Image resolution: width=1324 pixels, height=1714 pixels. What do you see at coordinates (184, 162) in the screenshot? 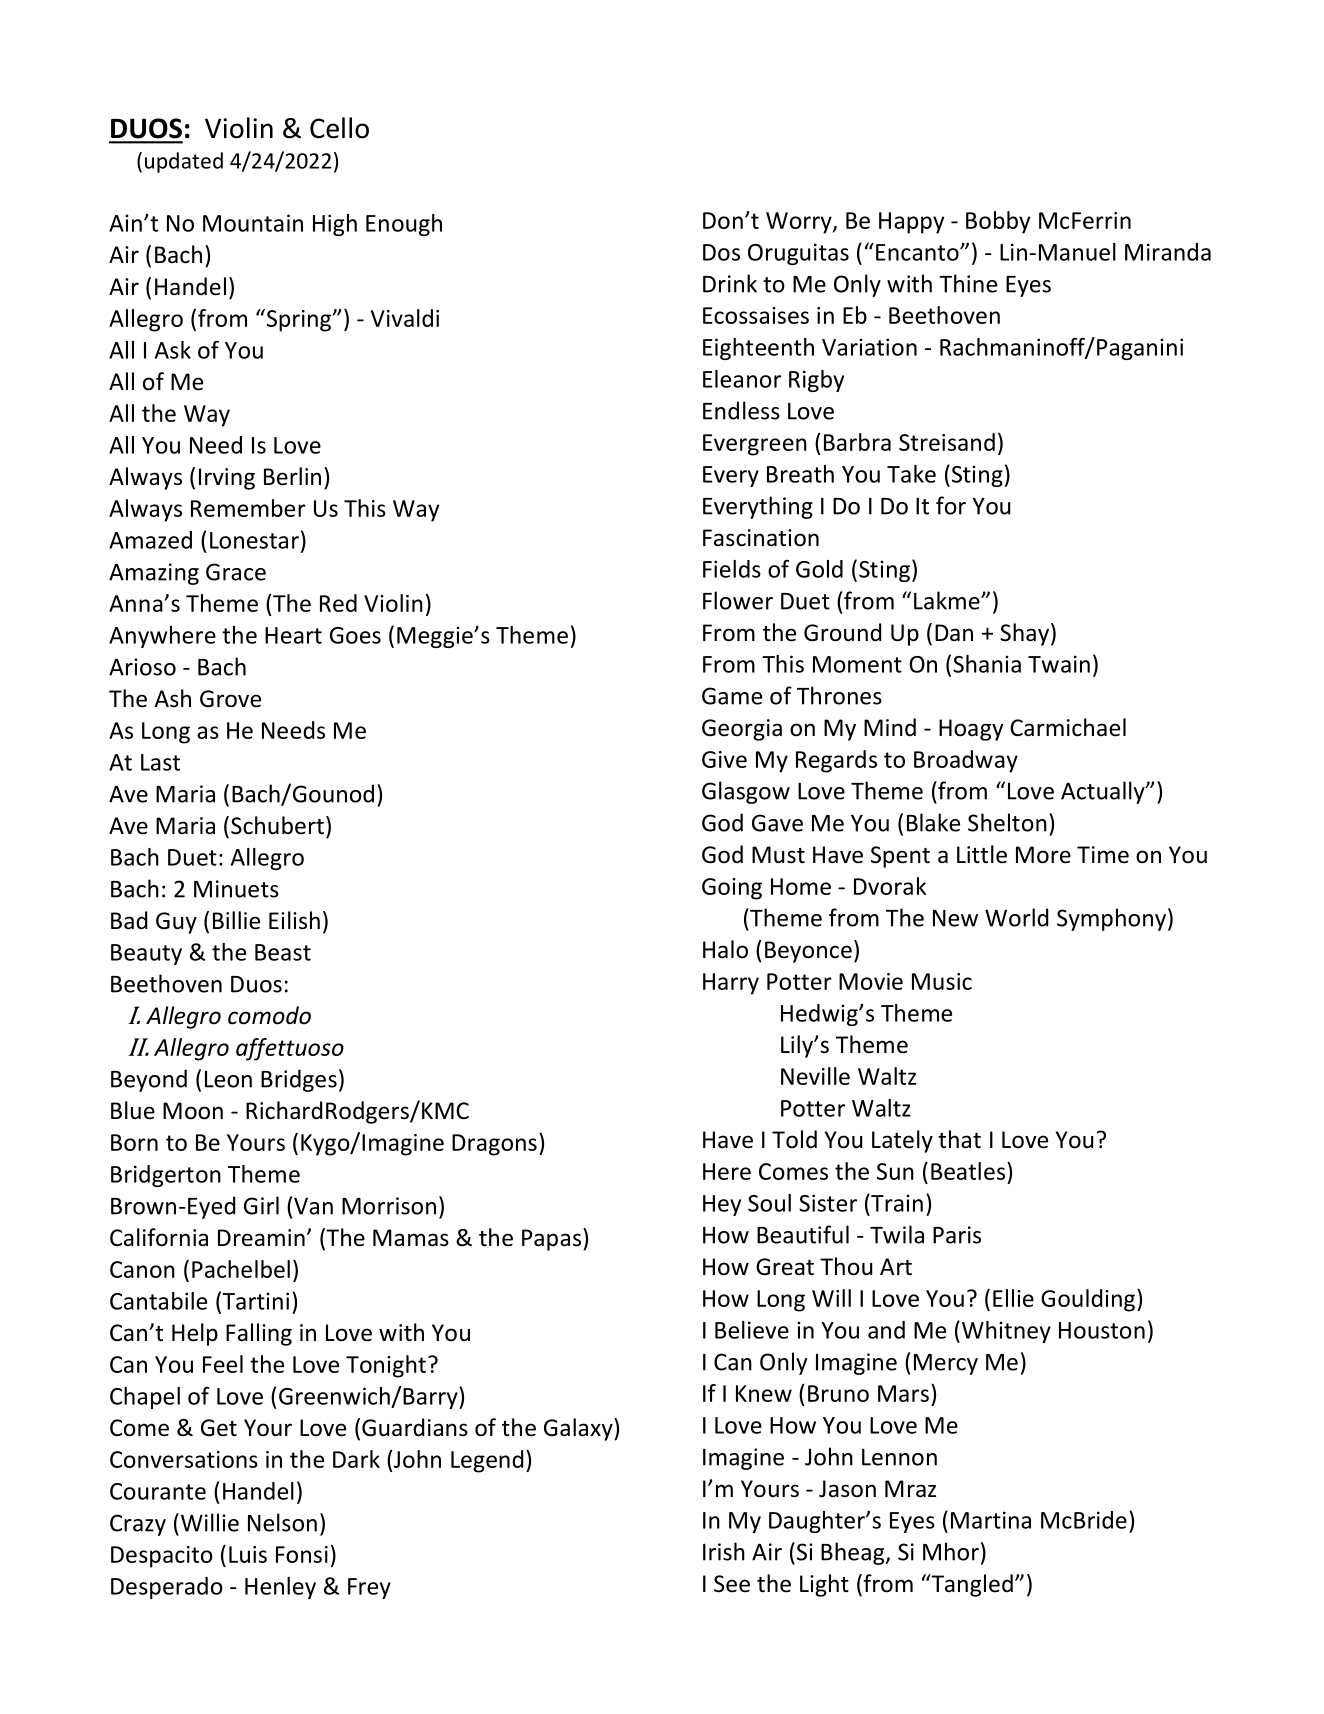
I see `updated` at bounding box center [184, 162].
